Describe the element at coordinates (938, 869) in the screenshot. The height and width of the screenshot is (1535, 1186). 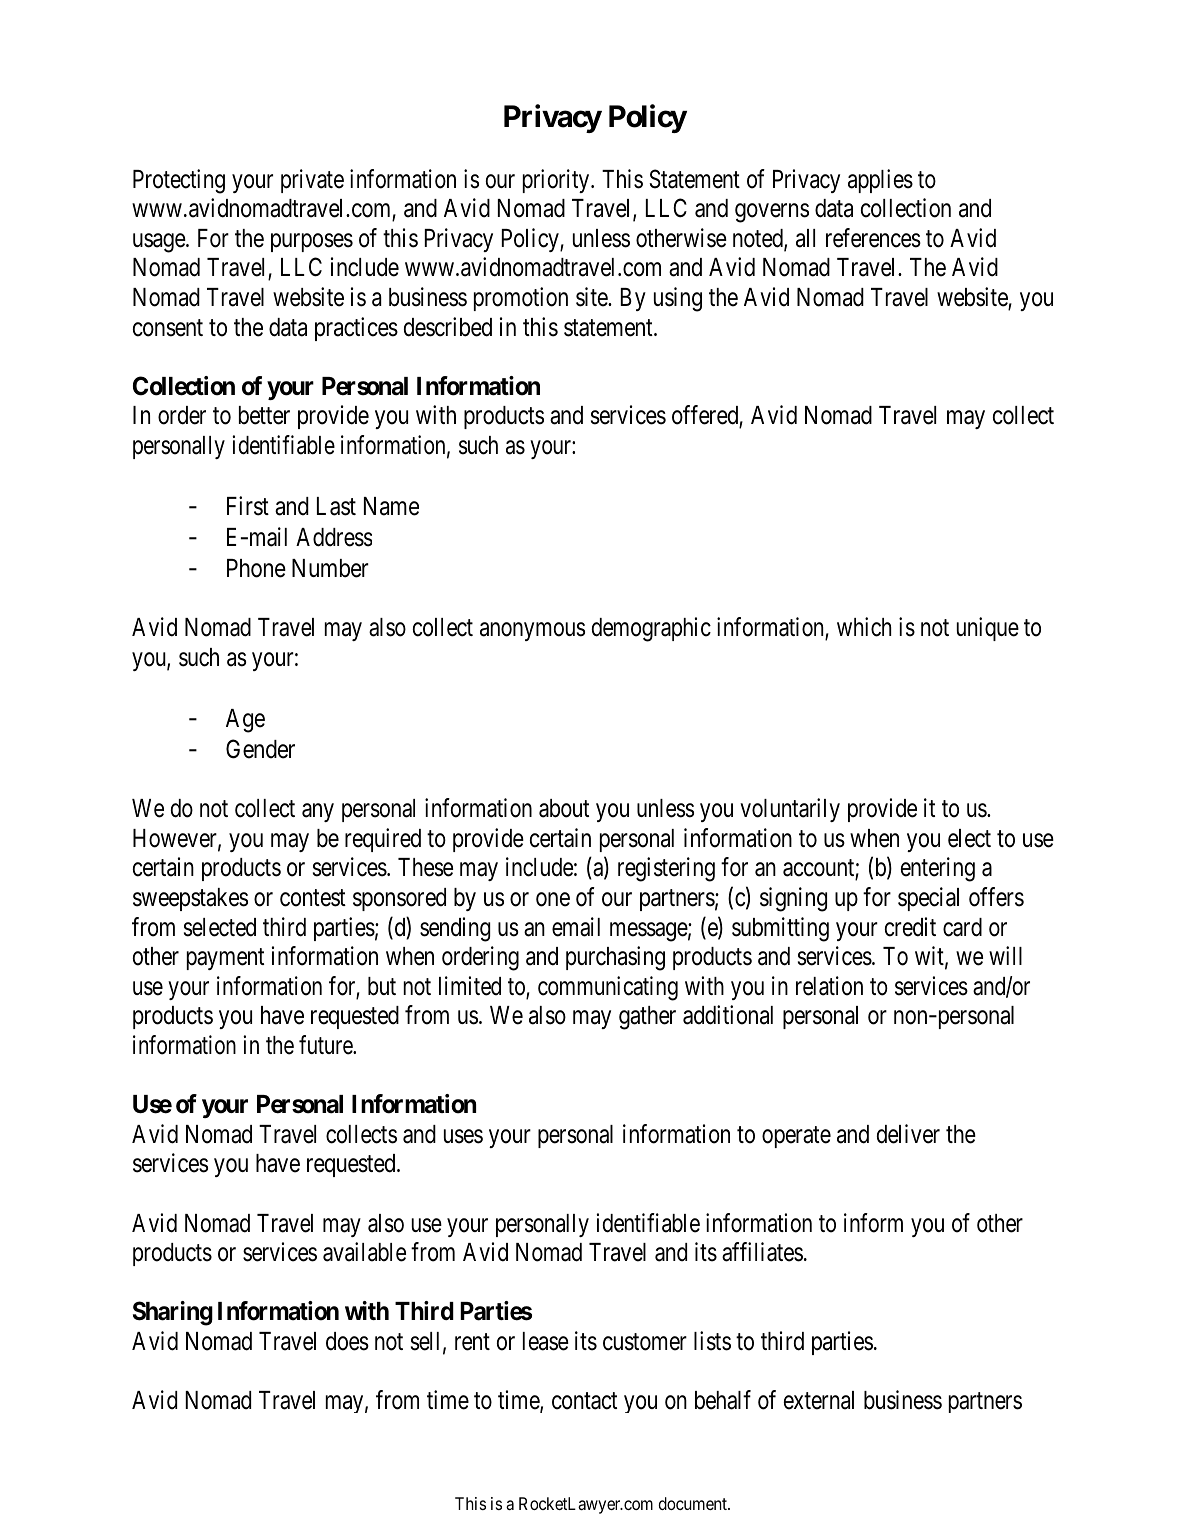
I see `entering` at that location.
